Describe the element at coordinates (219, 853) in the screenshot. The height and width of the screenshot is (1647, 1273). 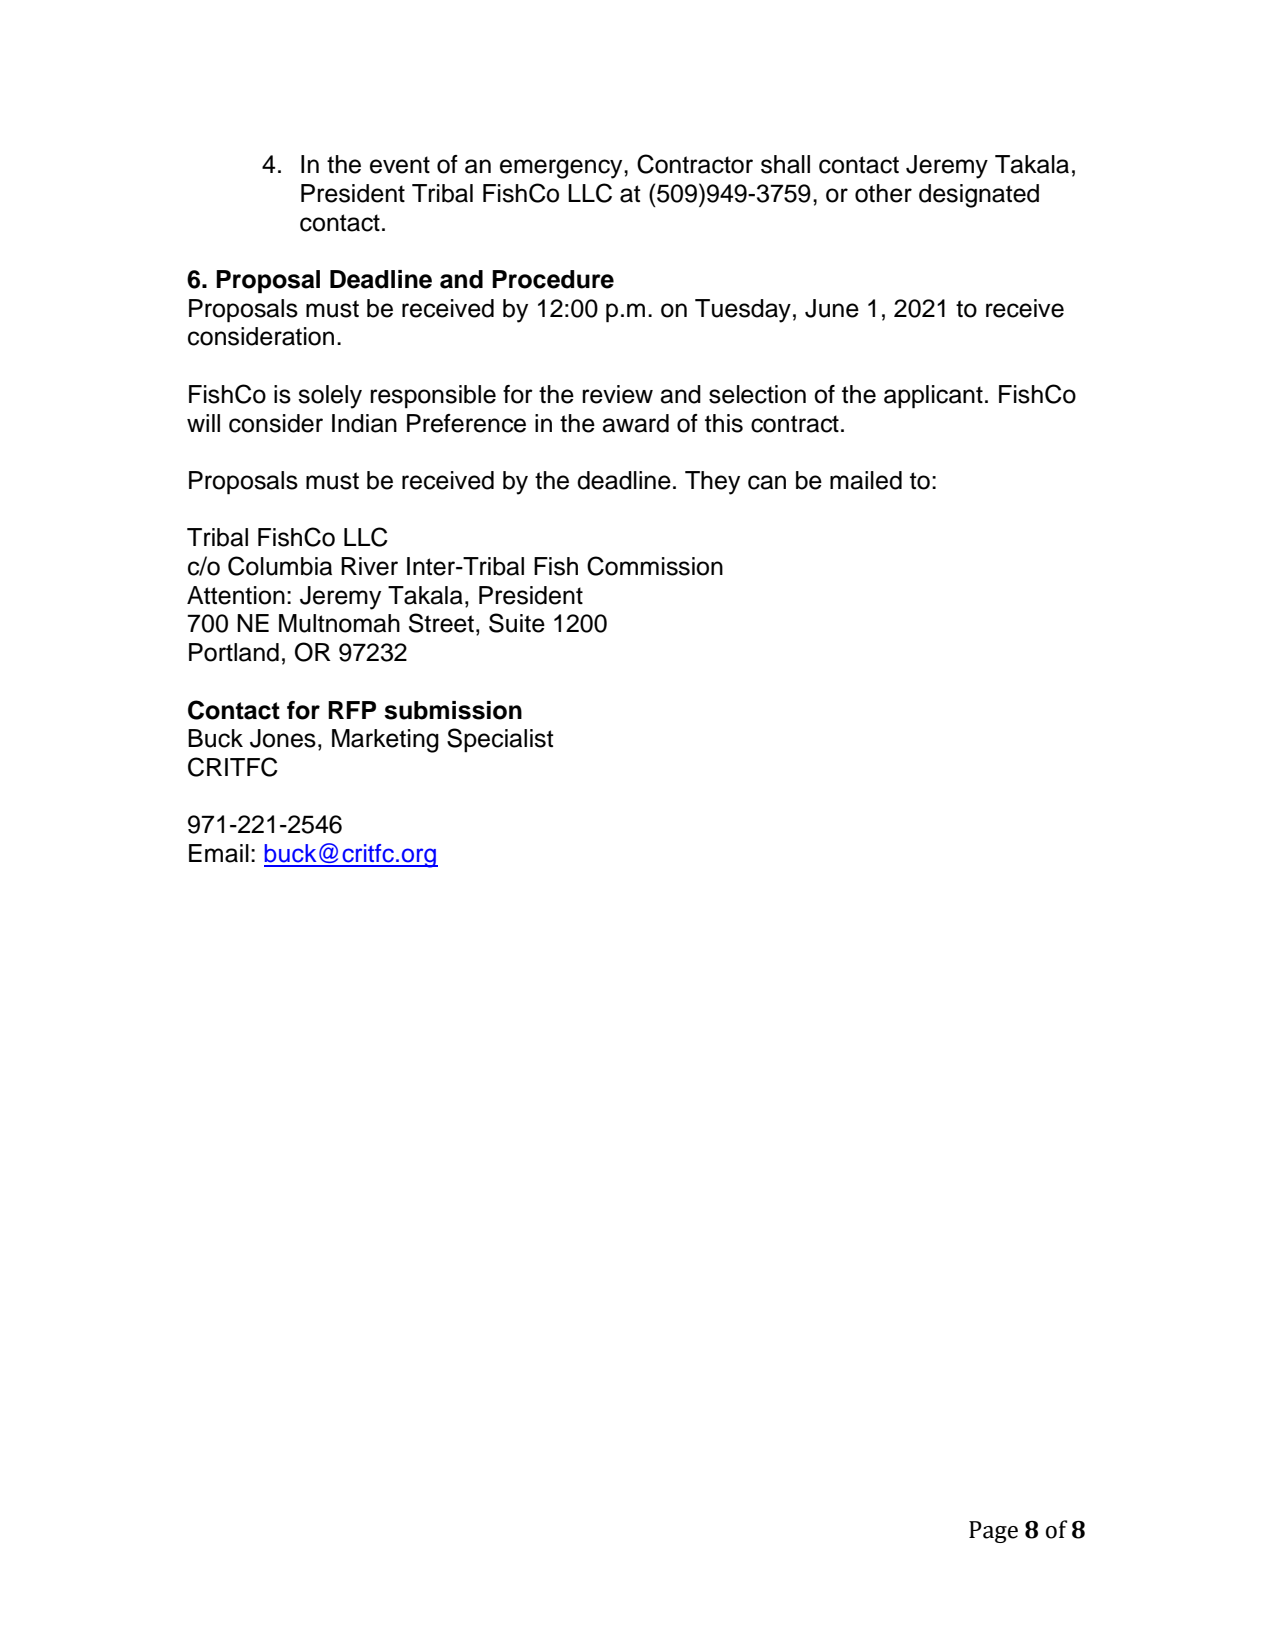
I see `Email` at that location.
